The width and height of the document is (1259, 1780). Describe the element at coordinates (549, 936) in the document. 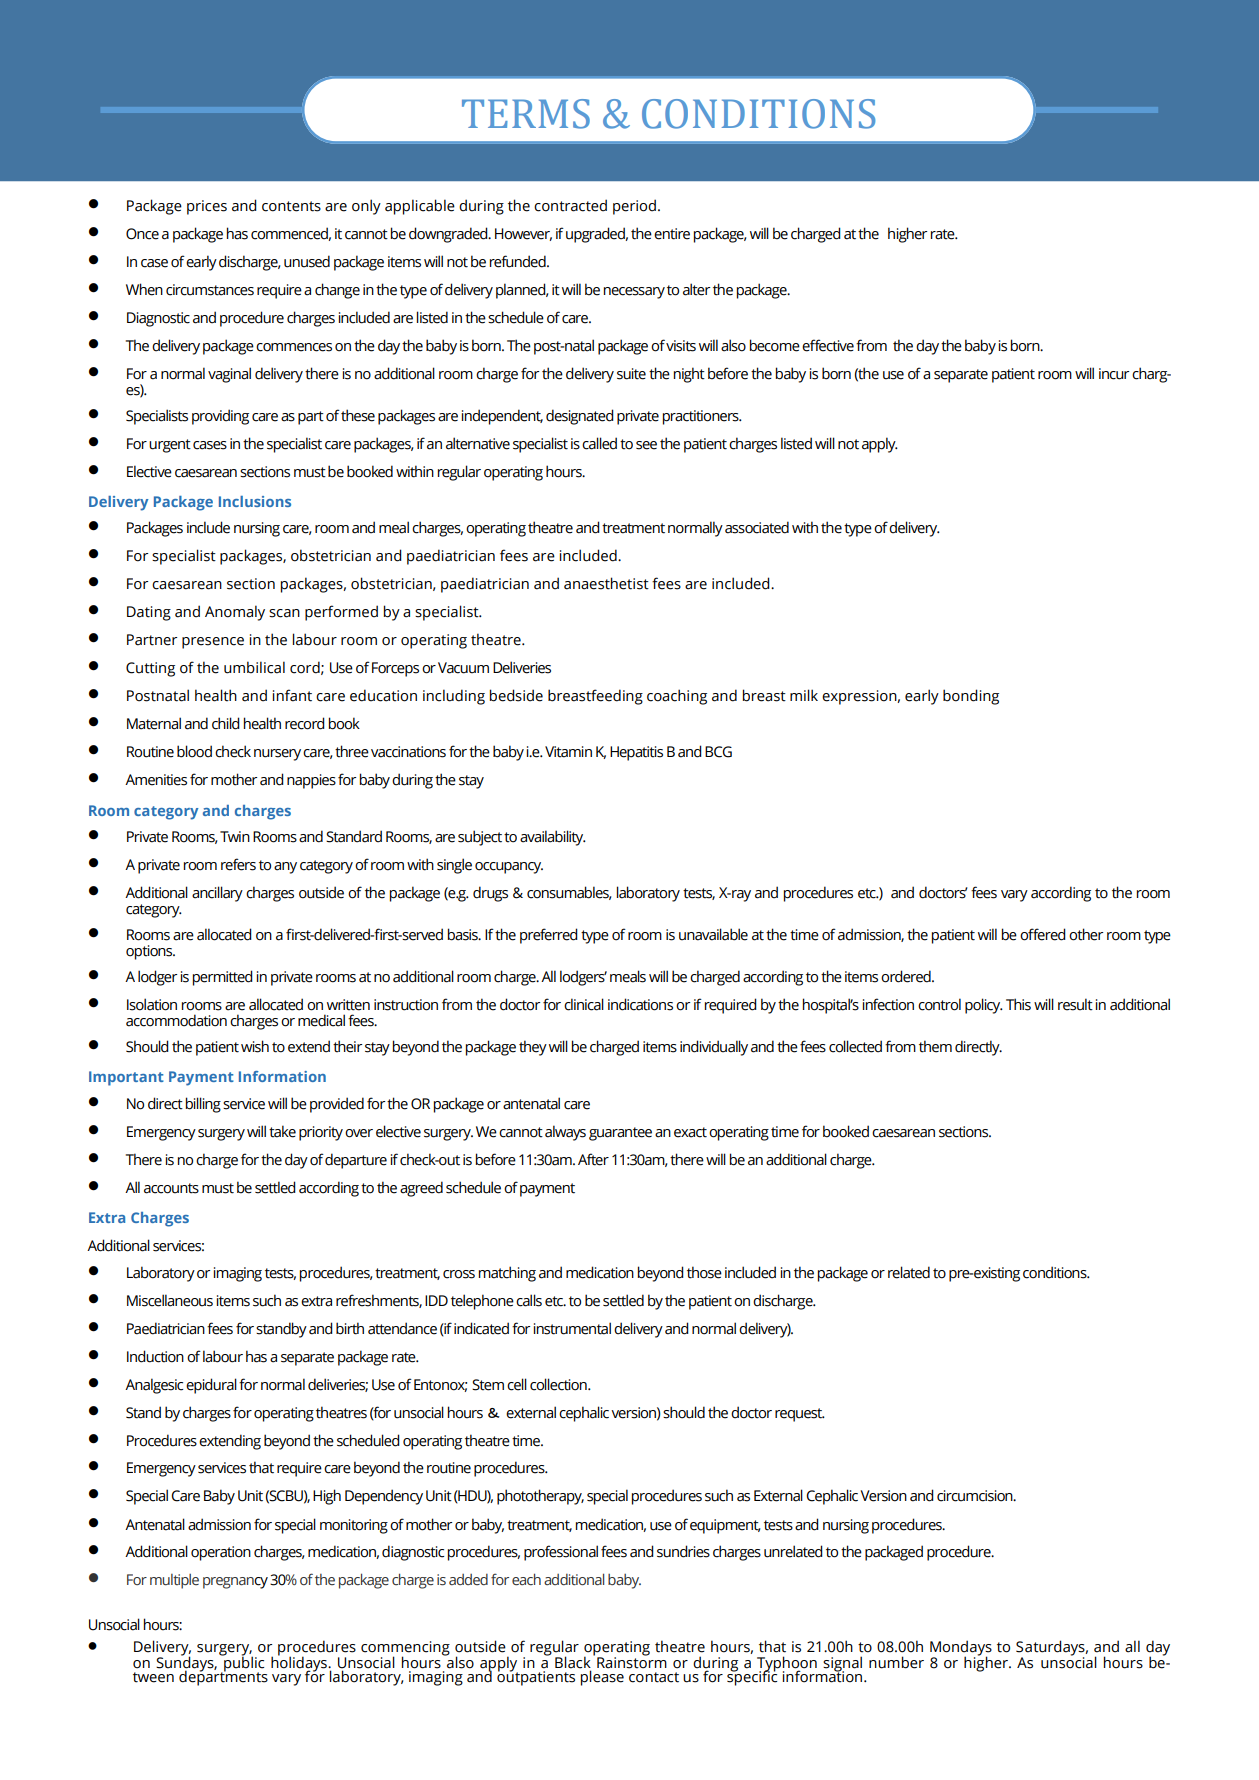

I see `preferred` at that location.
